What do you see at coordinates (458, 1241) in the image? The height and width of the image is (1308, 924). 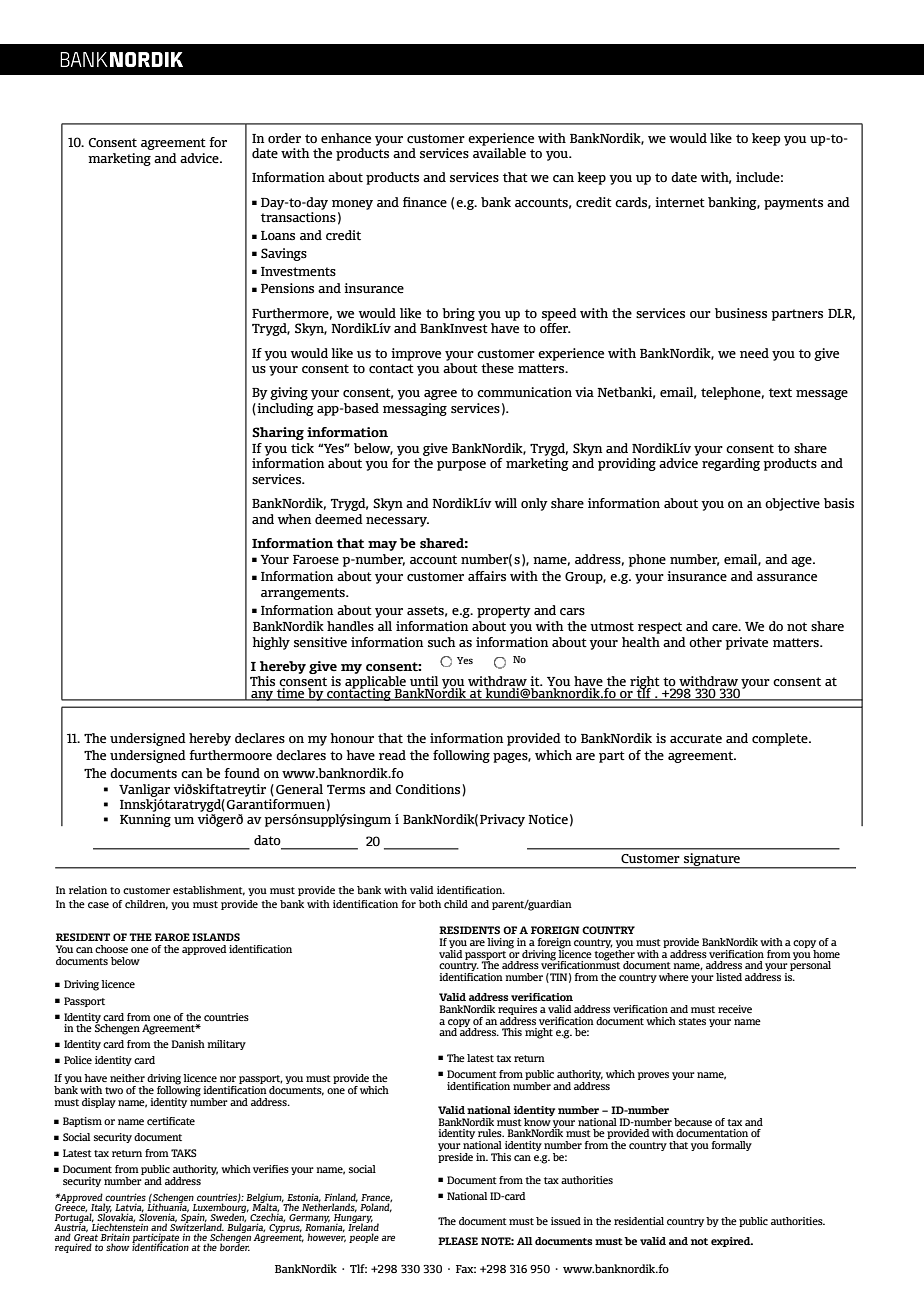 I see `PLEASE` at bounding box center [458, 1241].
